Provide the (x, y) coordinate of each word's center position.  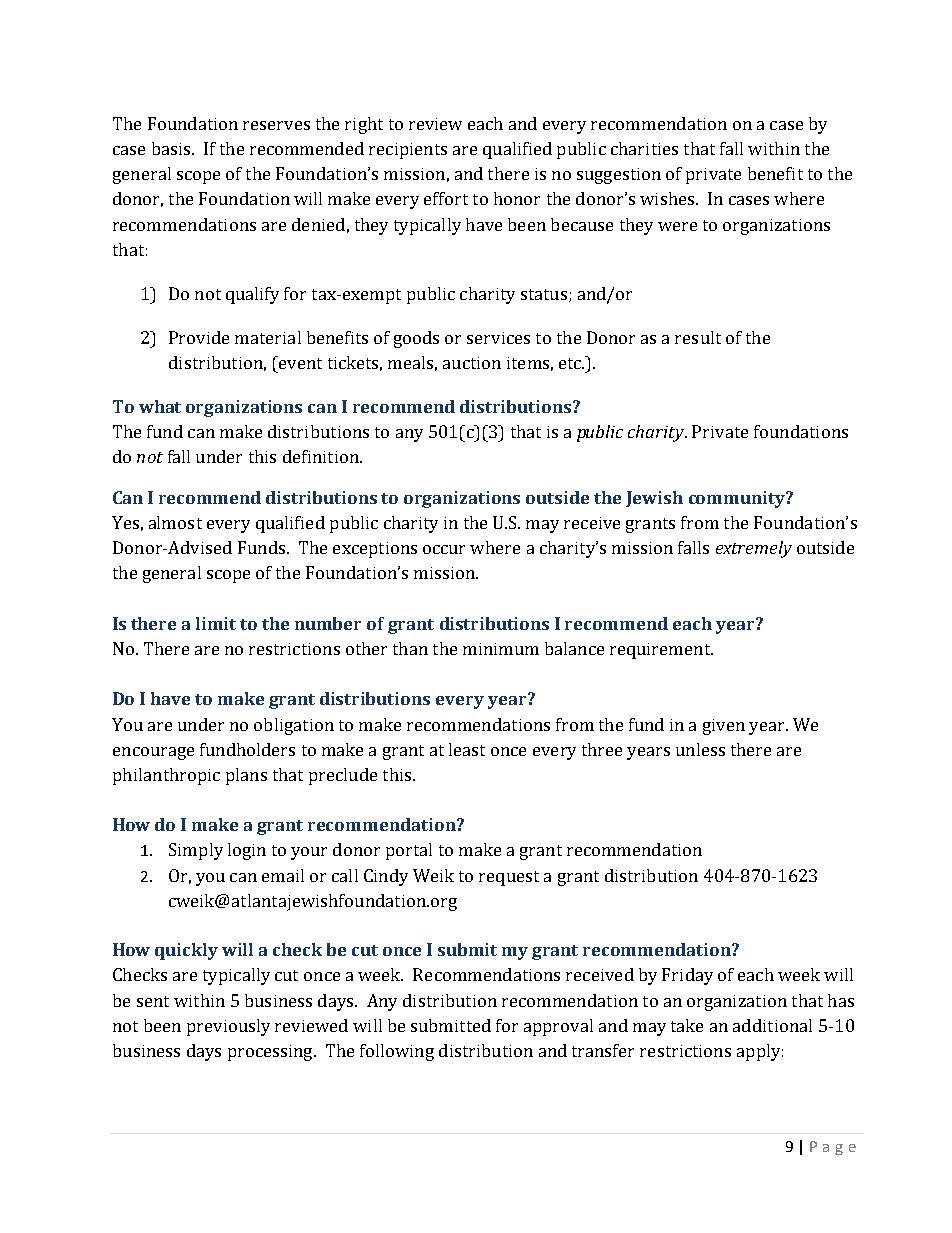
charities (644, 148)
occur (444, 549)
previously (228, 1027)
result (698, 337)
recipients (408, 151)
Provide (199, 337)
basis (172, 148)
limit (216, 623)
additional (772, 1025)
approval (558, 1027)
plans (246, 776)
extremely (754, 549)
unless (700, 749)
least (467, 749)
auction (472, 363)
